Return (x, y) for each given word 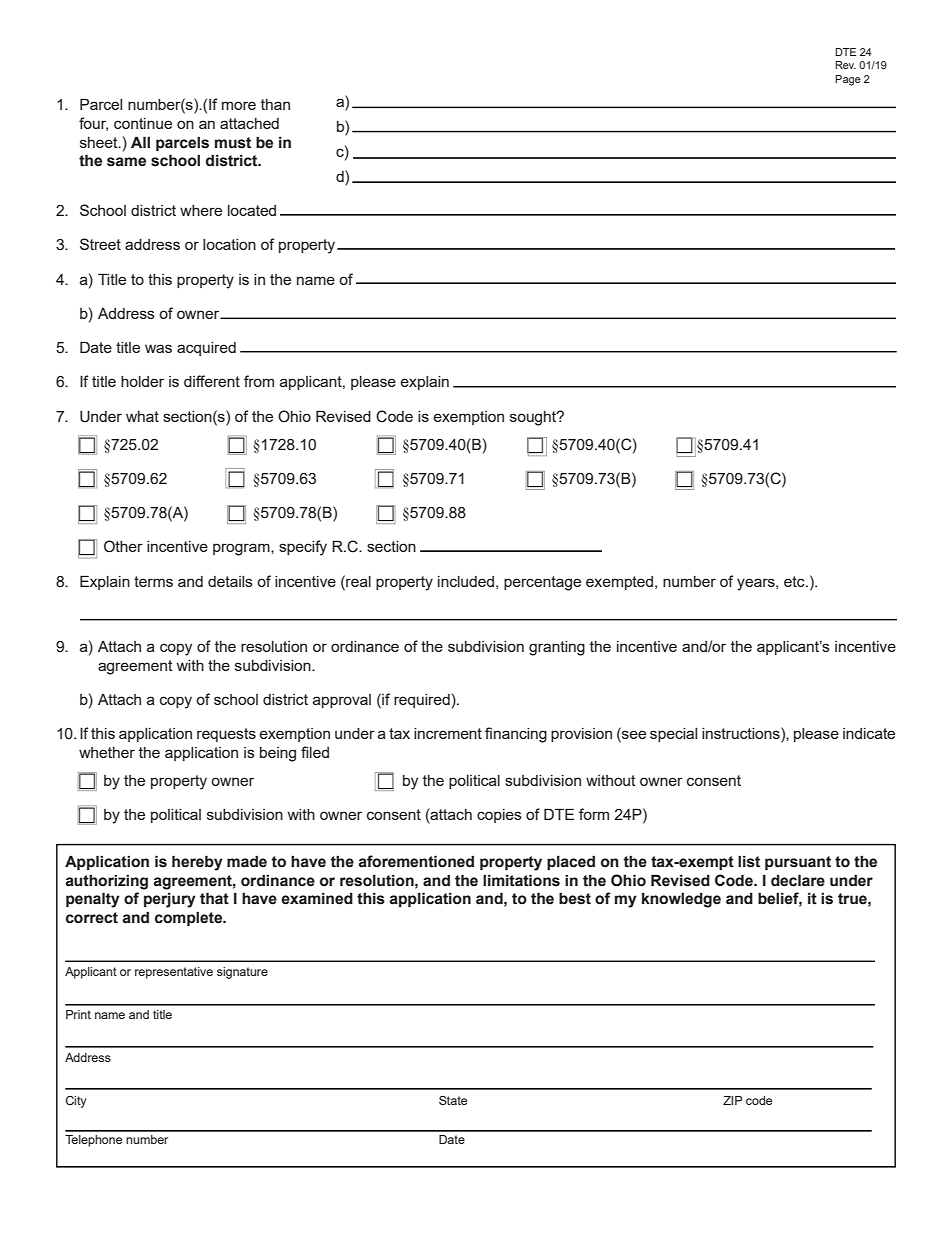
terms (153, 581)
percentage (542, 583)
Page (848, 80)
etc (795, 581)
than (275, 104)
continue (143, 123)
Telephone (93, 1141)
